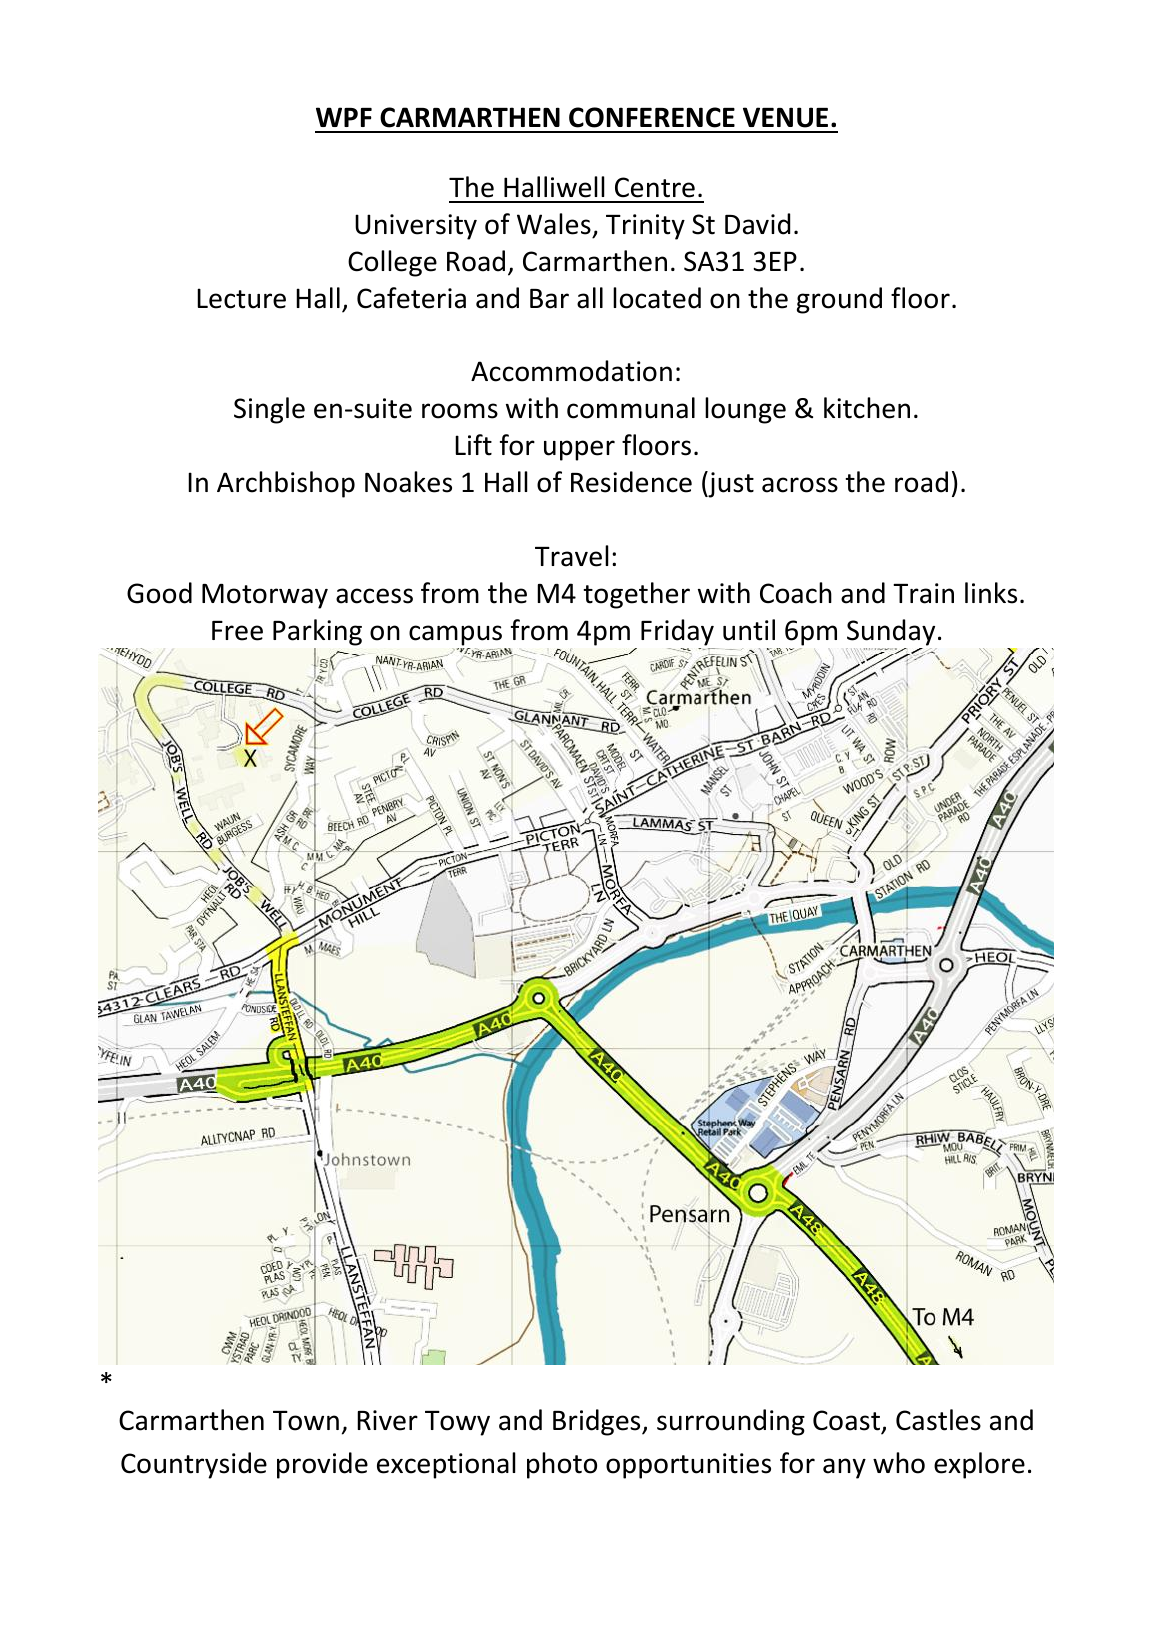 The width and height of the page is (1153, 1636). I want to click on Bridges, so click(598, 1422).
